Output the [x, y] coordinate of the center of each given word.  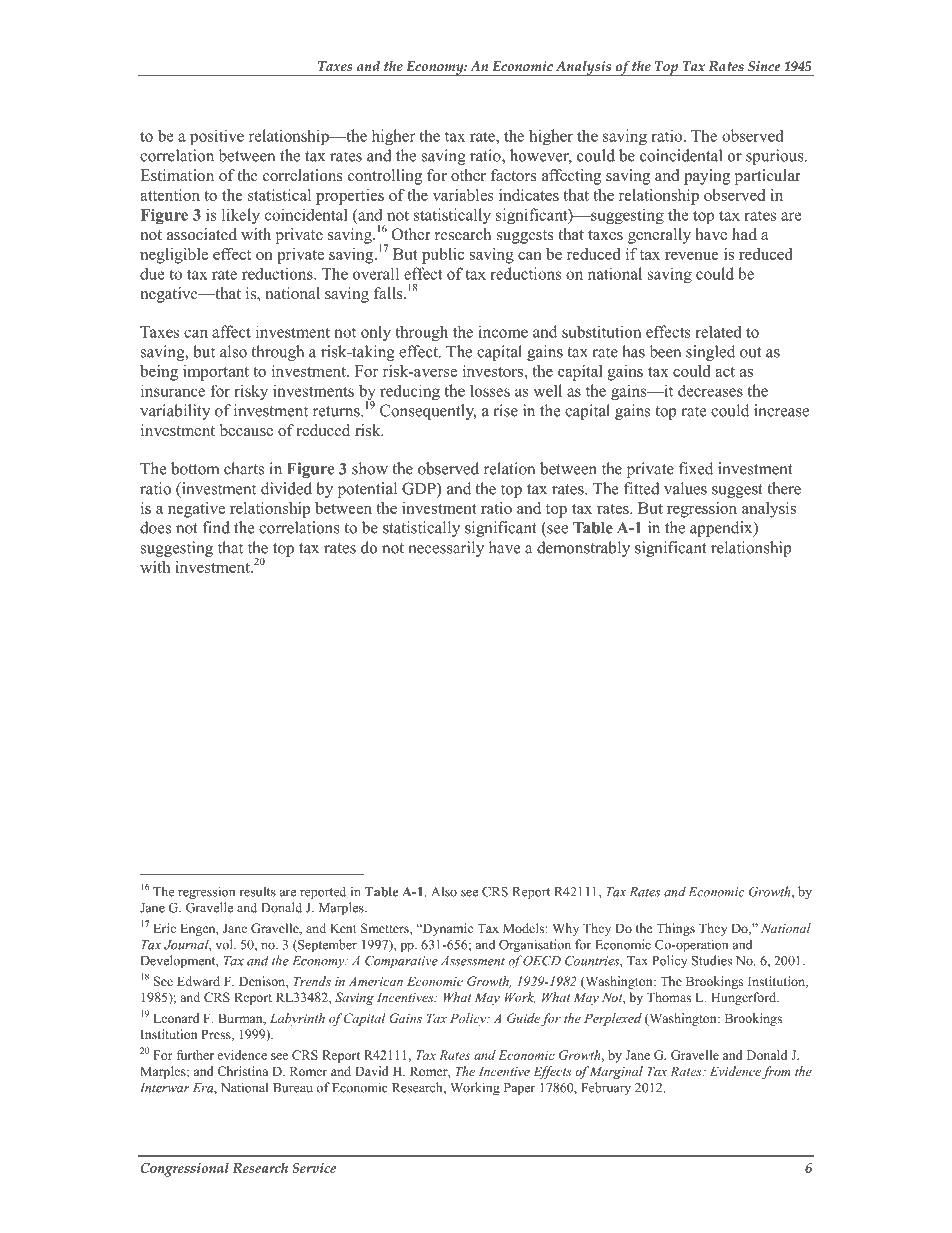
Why [565, 929]
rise [505, 410]
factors [514, 175]
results [257, 891]
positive [217, 137]
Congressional [185, 1169]
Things [675, 929]
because [246, 430]
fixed [696, 468]
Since [764, 66]
